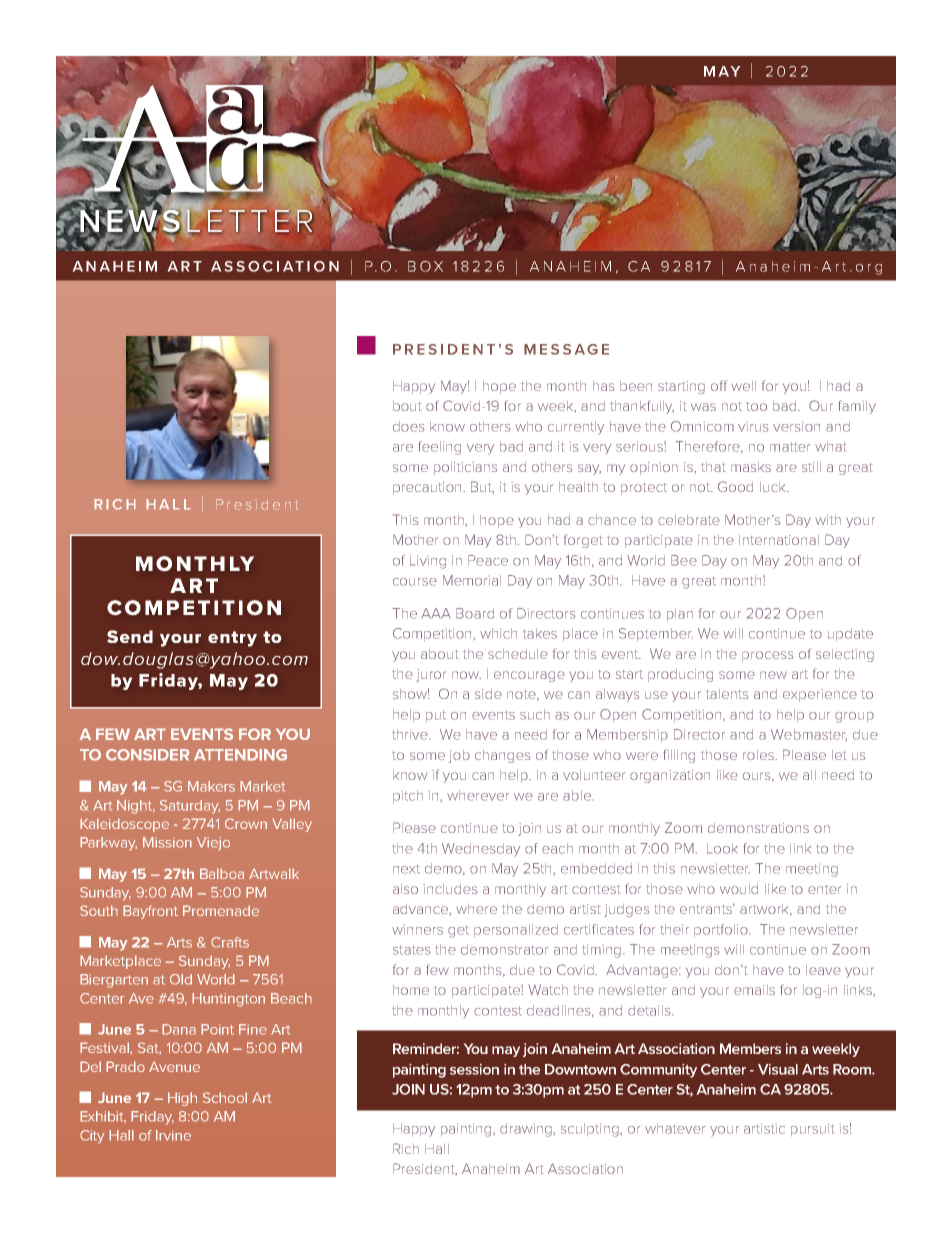 This screenshot has height=1233, width=952. Describe the element at coordinates (182, 1099) in the screenshot. I see `High` at that location.
